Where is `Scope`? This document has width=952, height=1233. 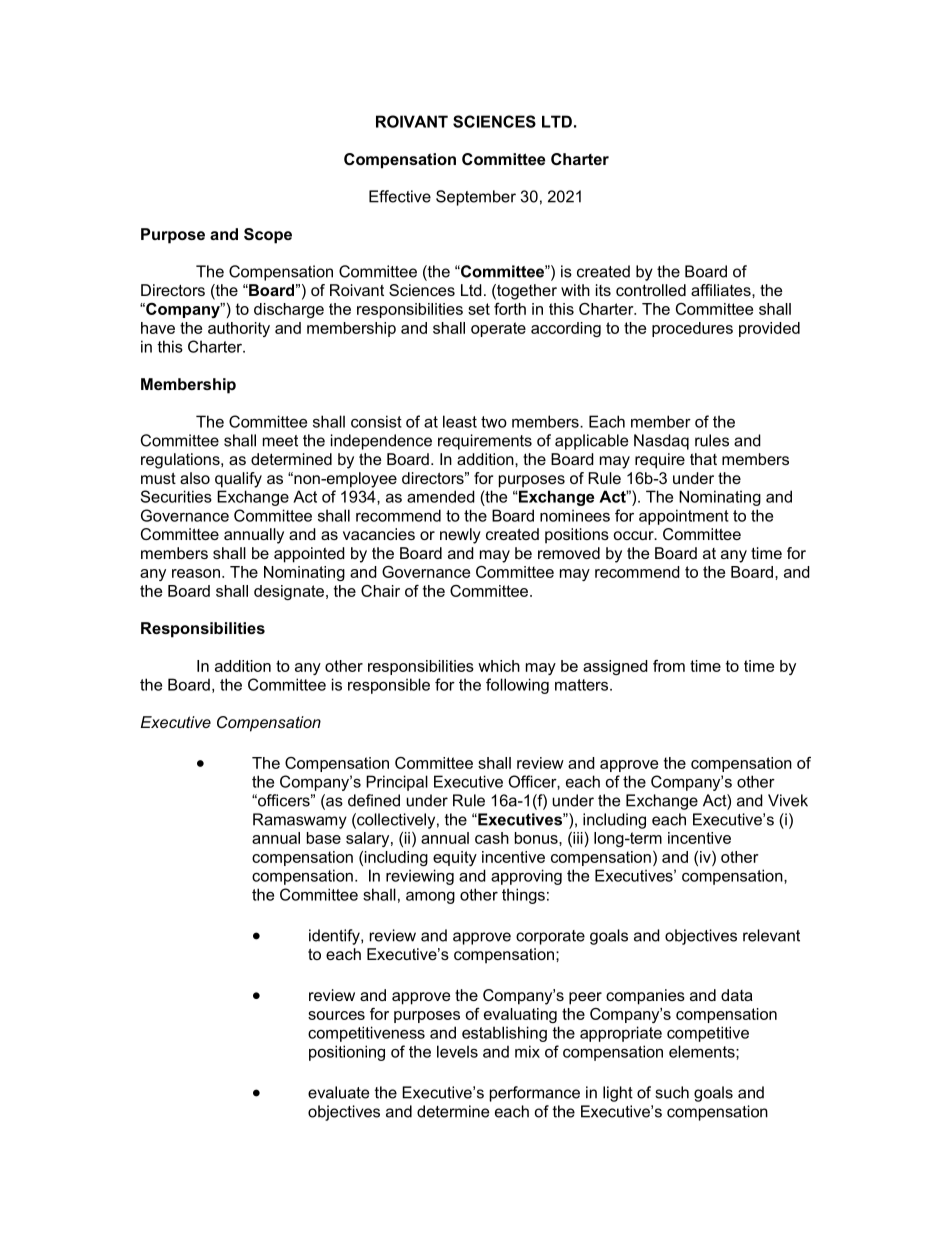
Scope is located at coordinates (268, 236).
